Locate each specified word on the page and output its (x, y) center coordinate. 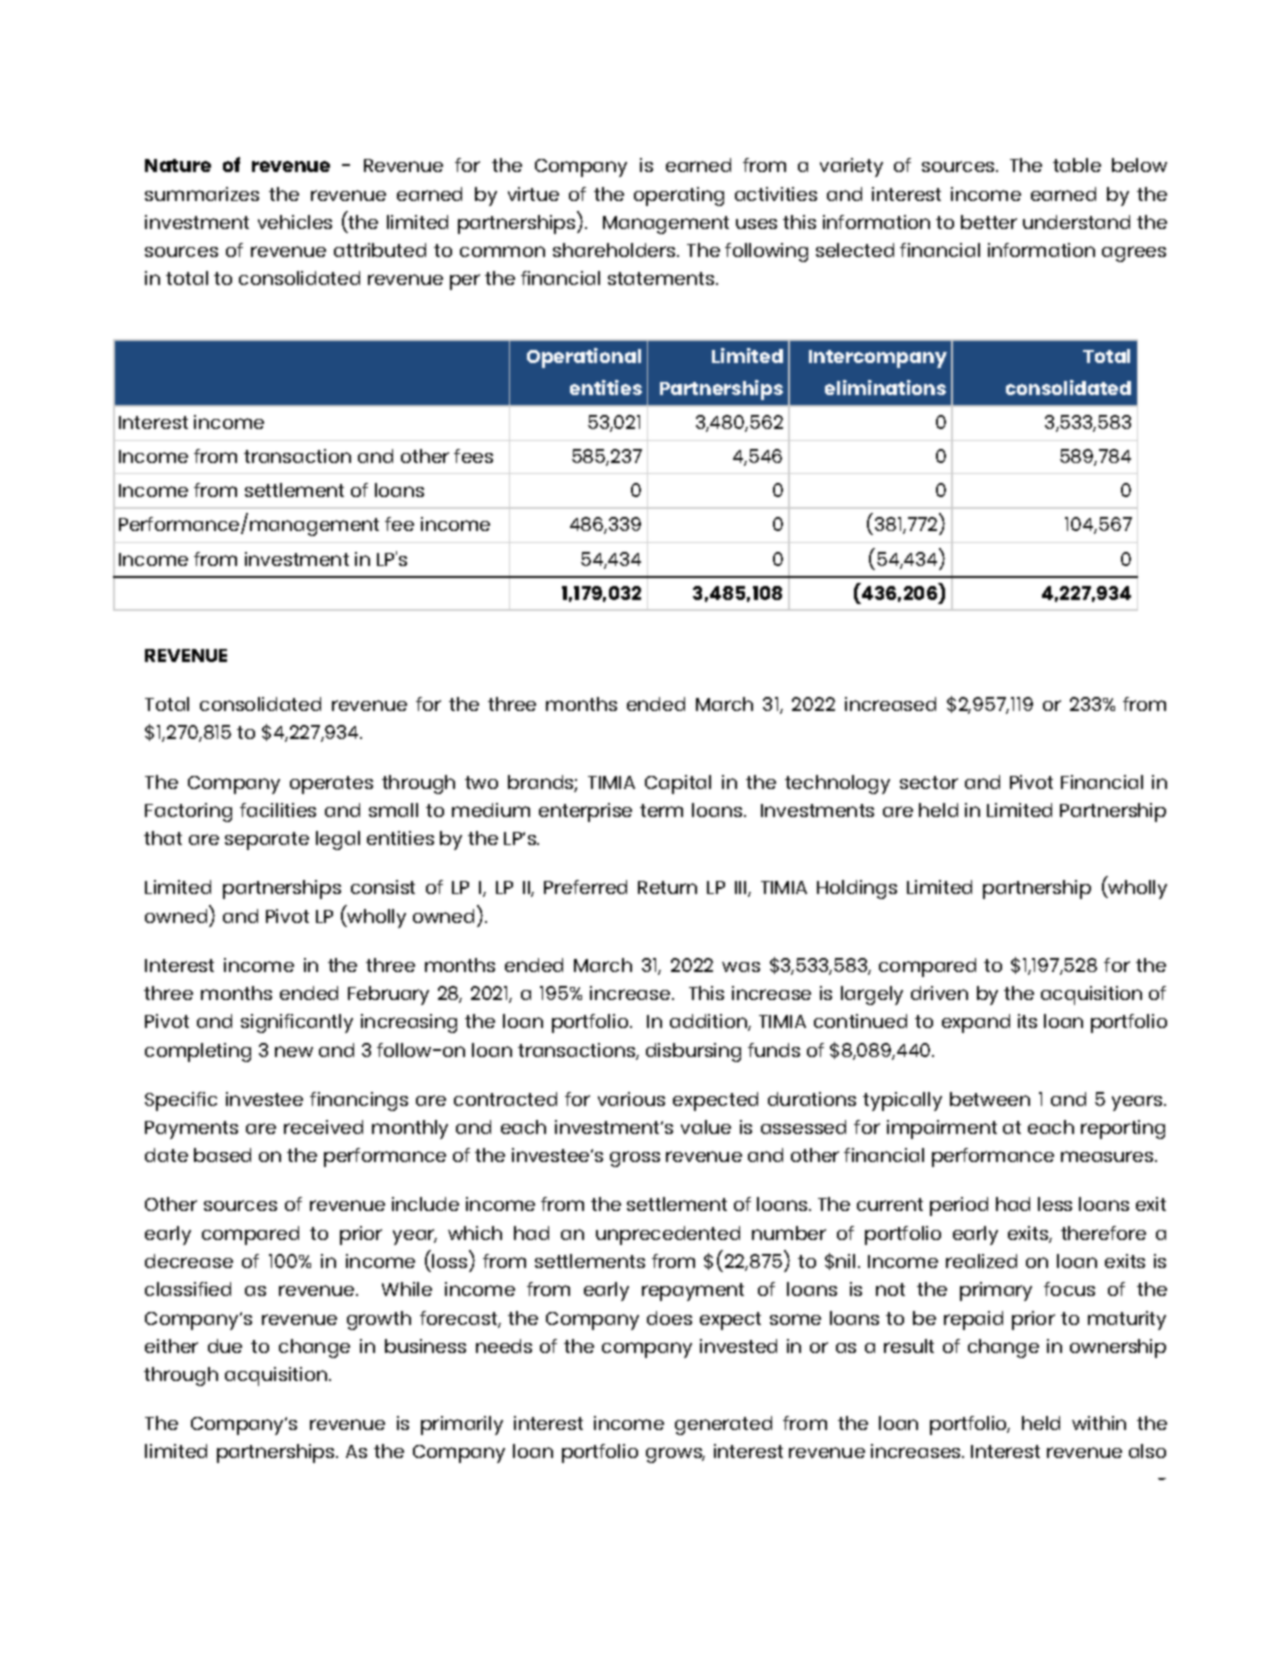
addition (709, 1022)
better (989, 222)
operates (331, 785)
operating (679, 196)
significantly (297, 1023)
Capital (678, 784)
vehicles (295, 222)
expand (976, 1023)
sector (929, 782)
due (225, 1346)
